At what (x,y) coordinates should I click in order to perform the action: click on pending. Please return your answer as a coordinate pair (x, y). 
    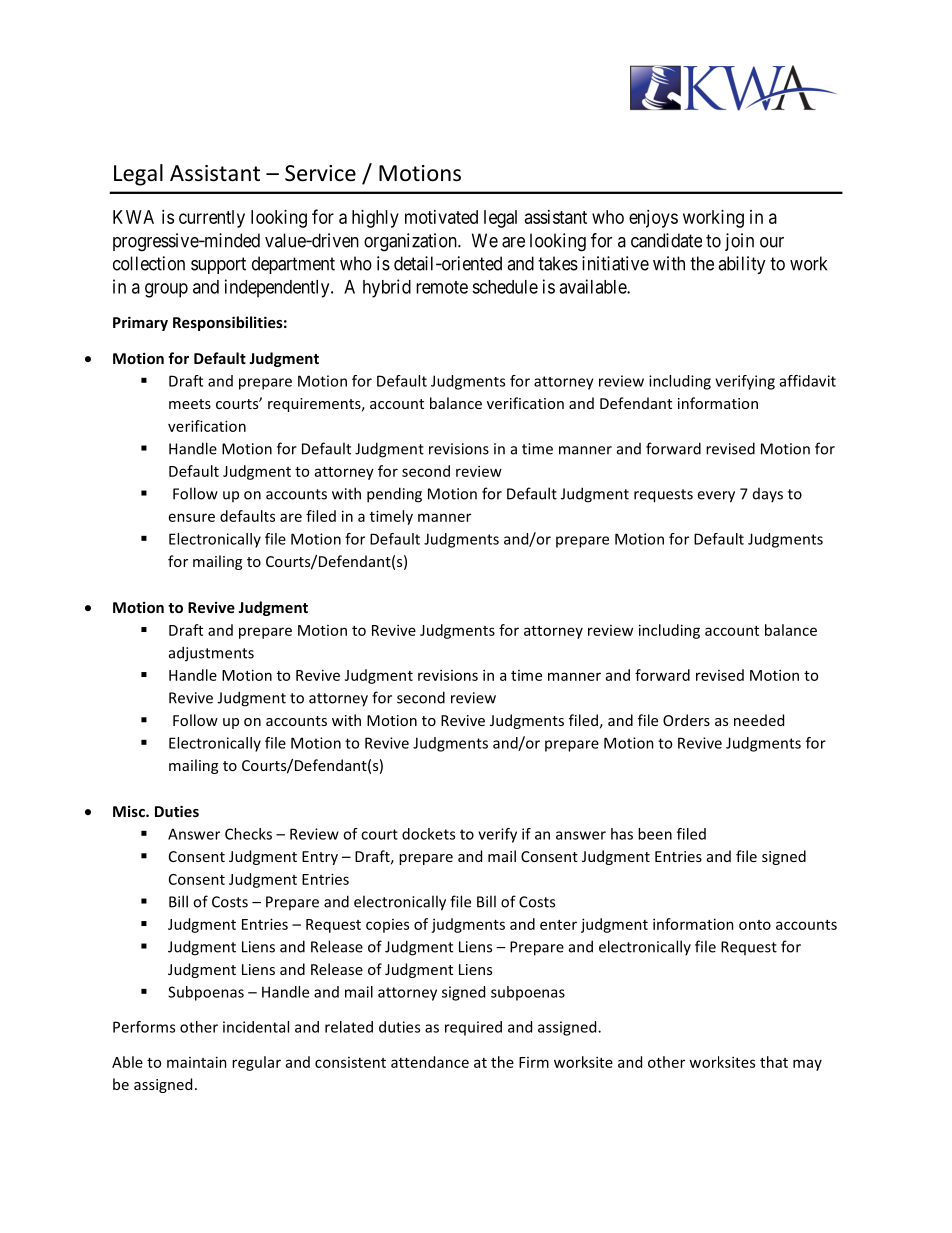
    Looking at the image, I should click on (394, 495).
